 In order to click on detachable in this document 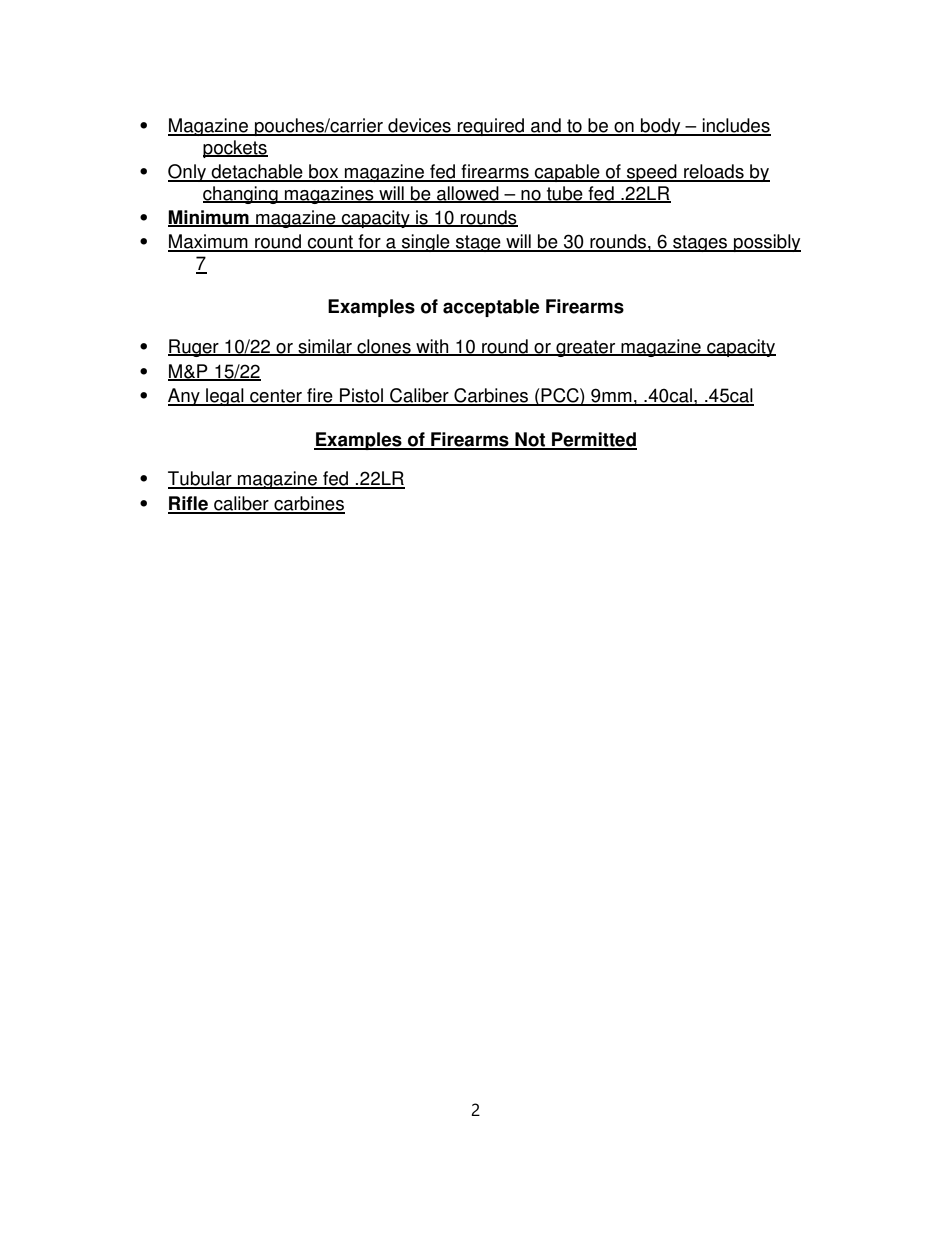, I will do `click(257, 172)`.
